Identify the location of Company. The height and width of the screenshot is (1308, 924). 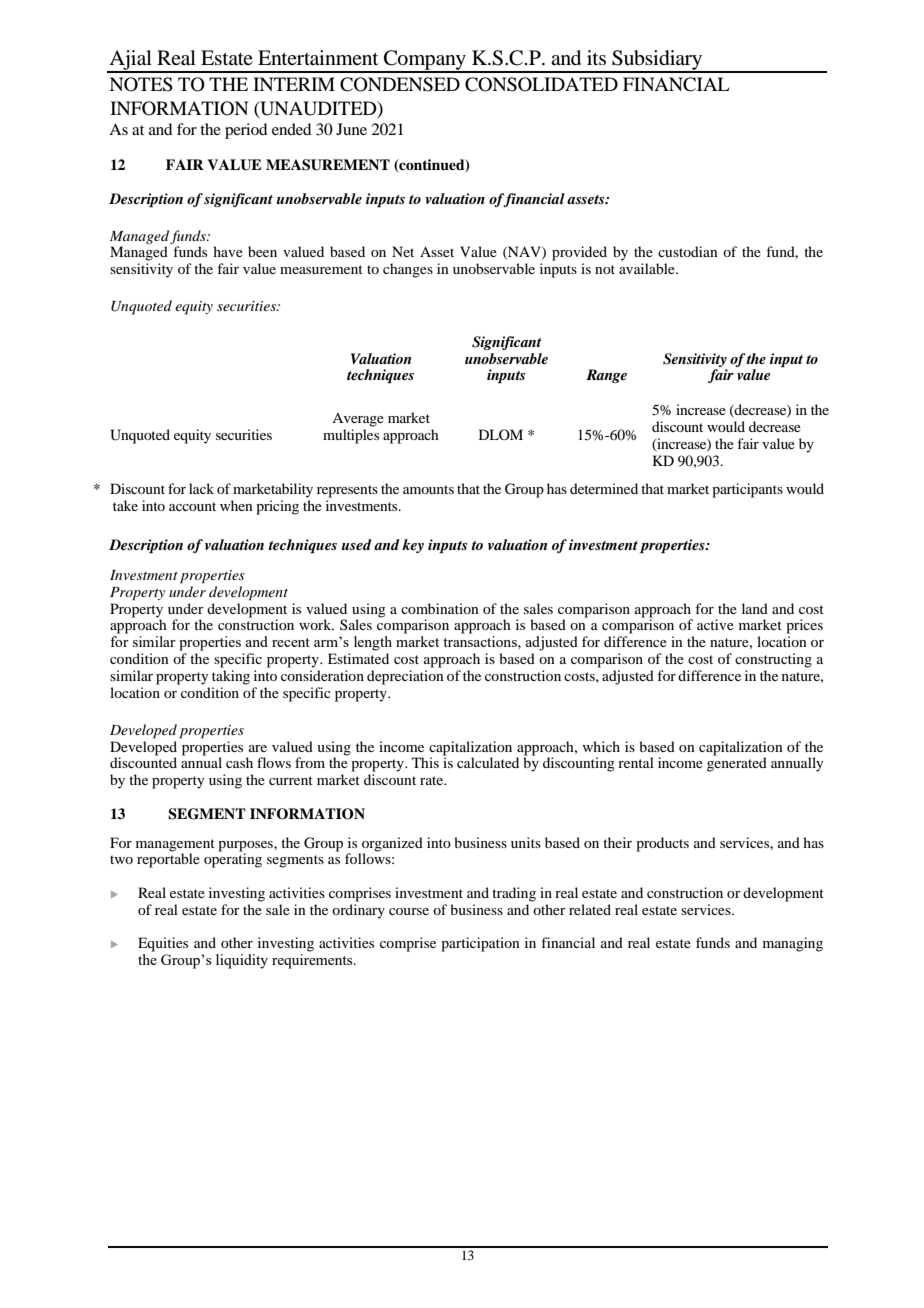
(425, 61).
